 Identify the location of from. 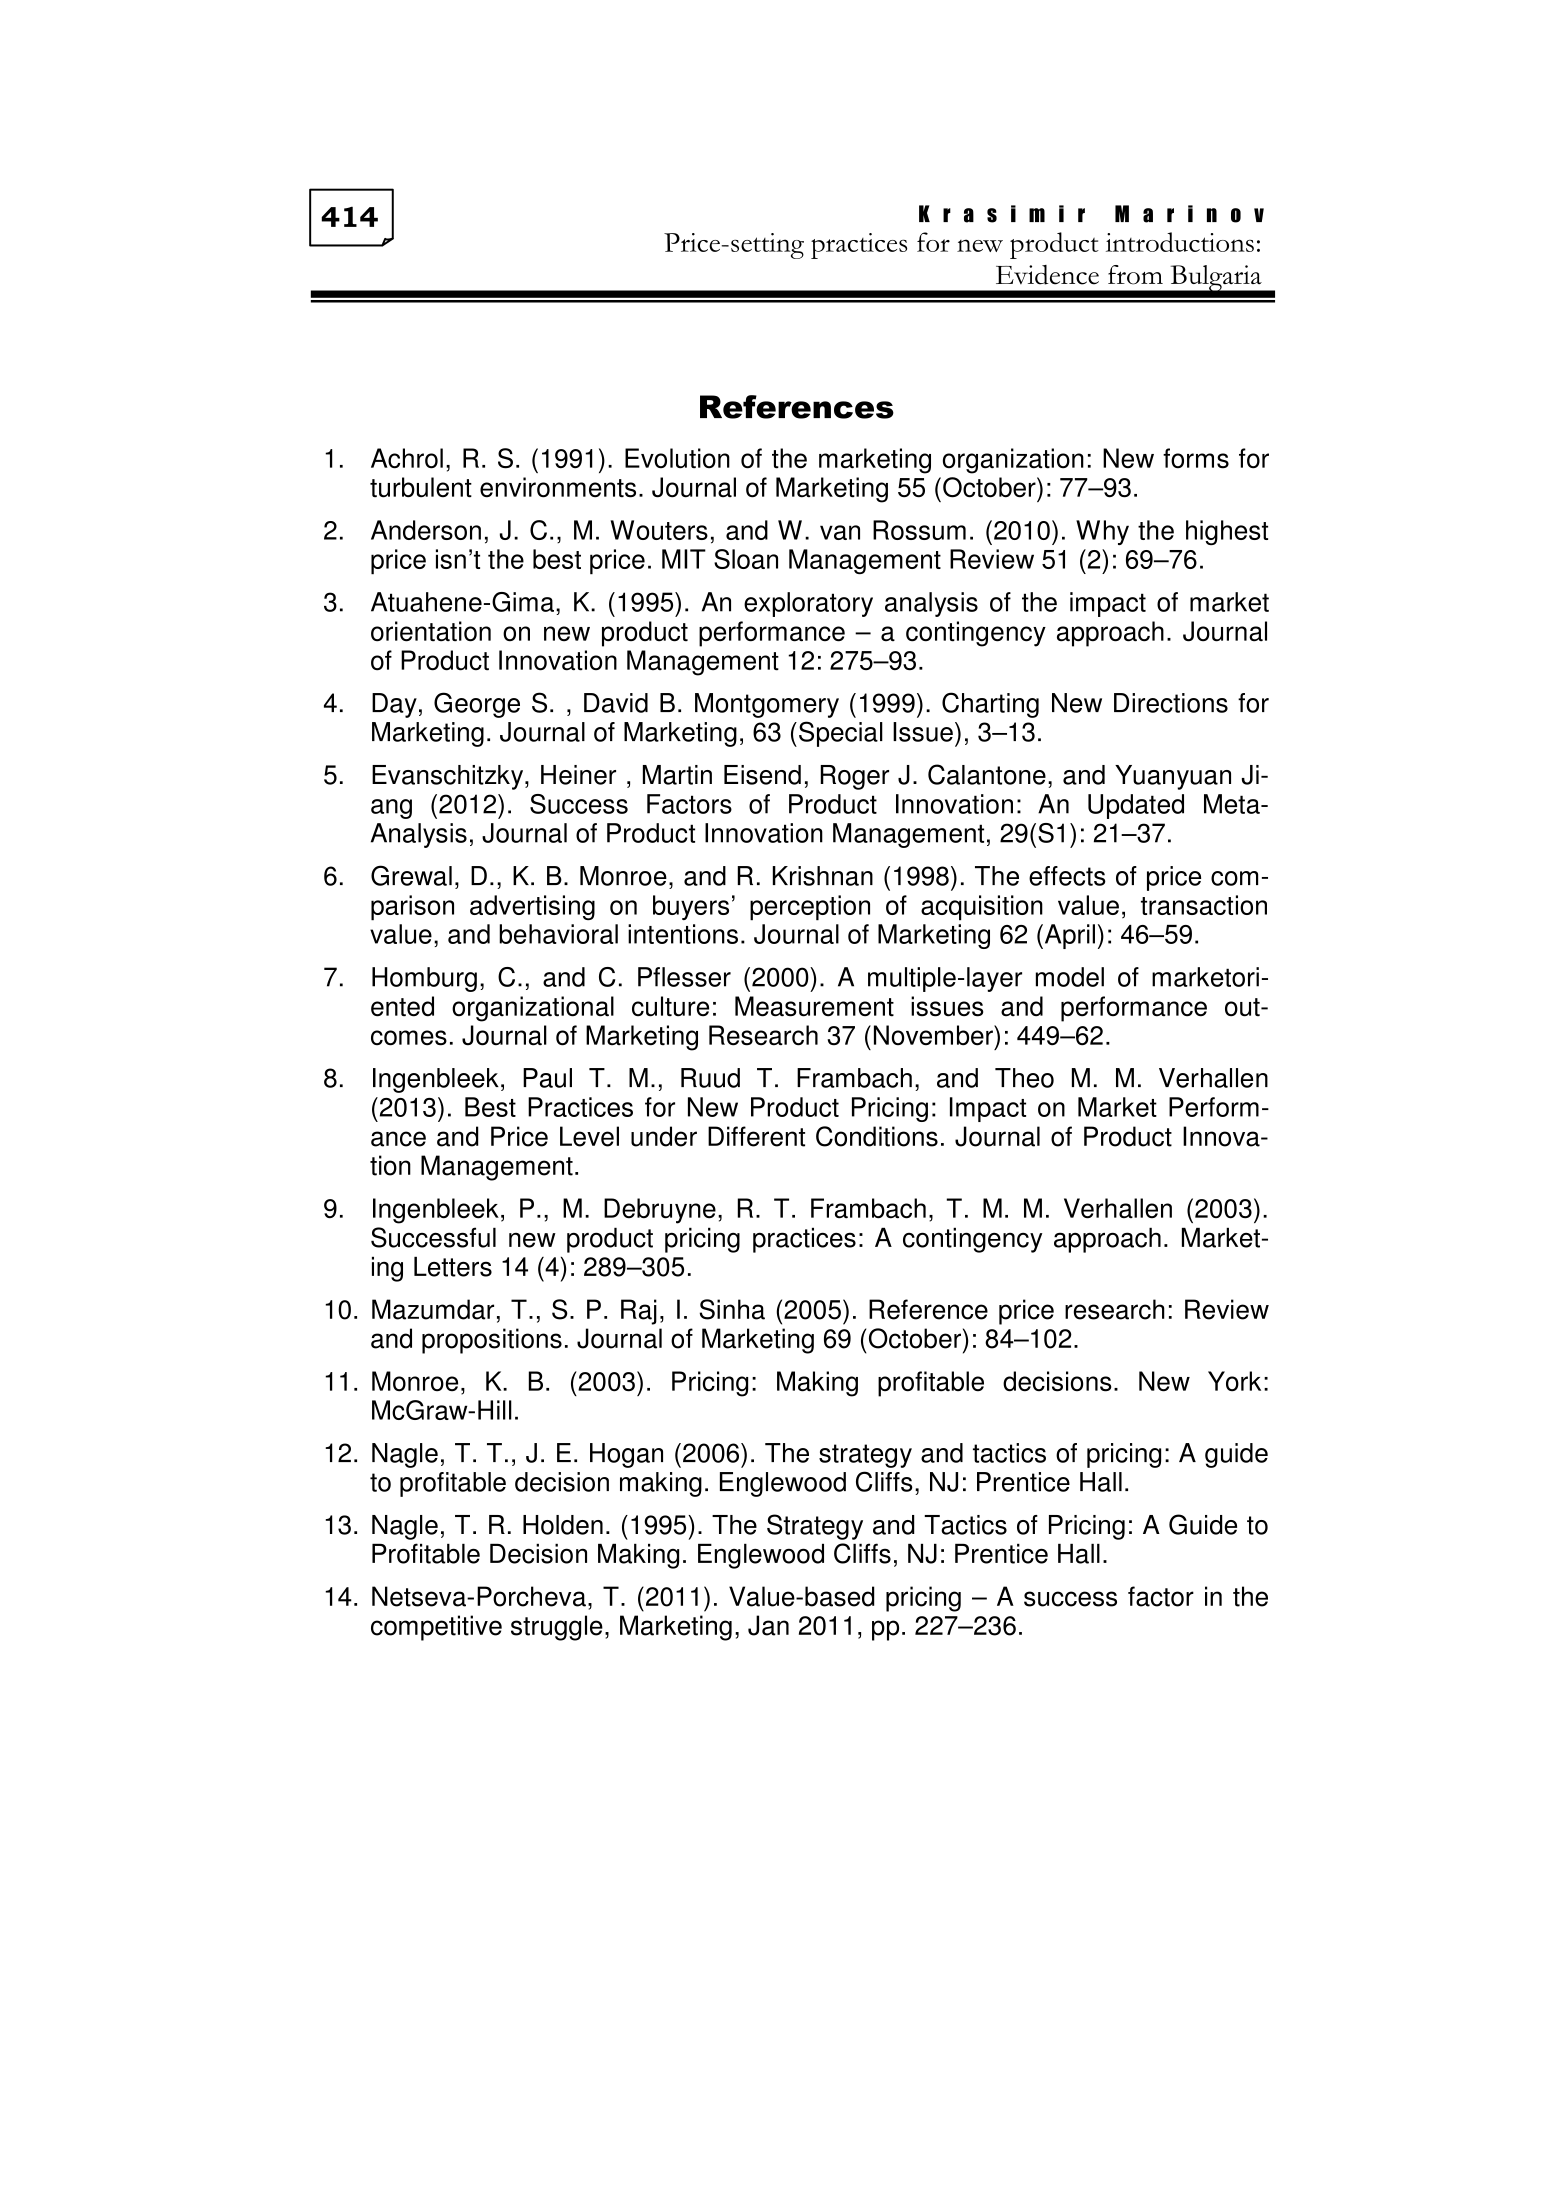
(1135, 275).
